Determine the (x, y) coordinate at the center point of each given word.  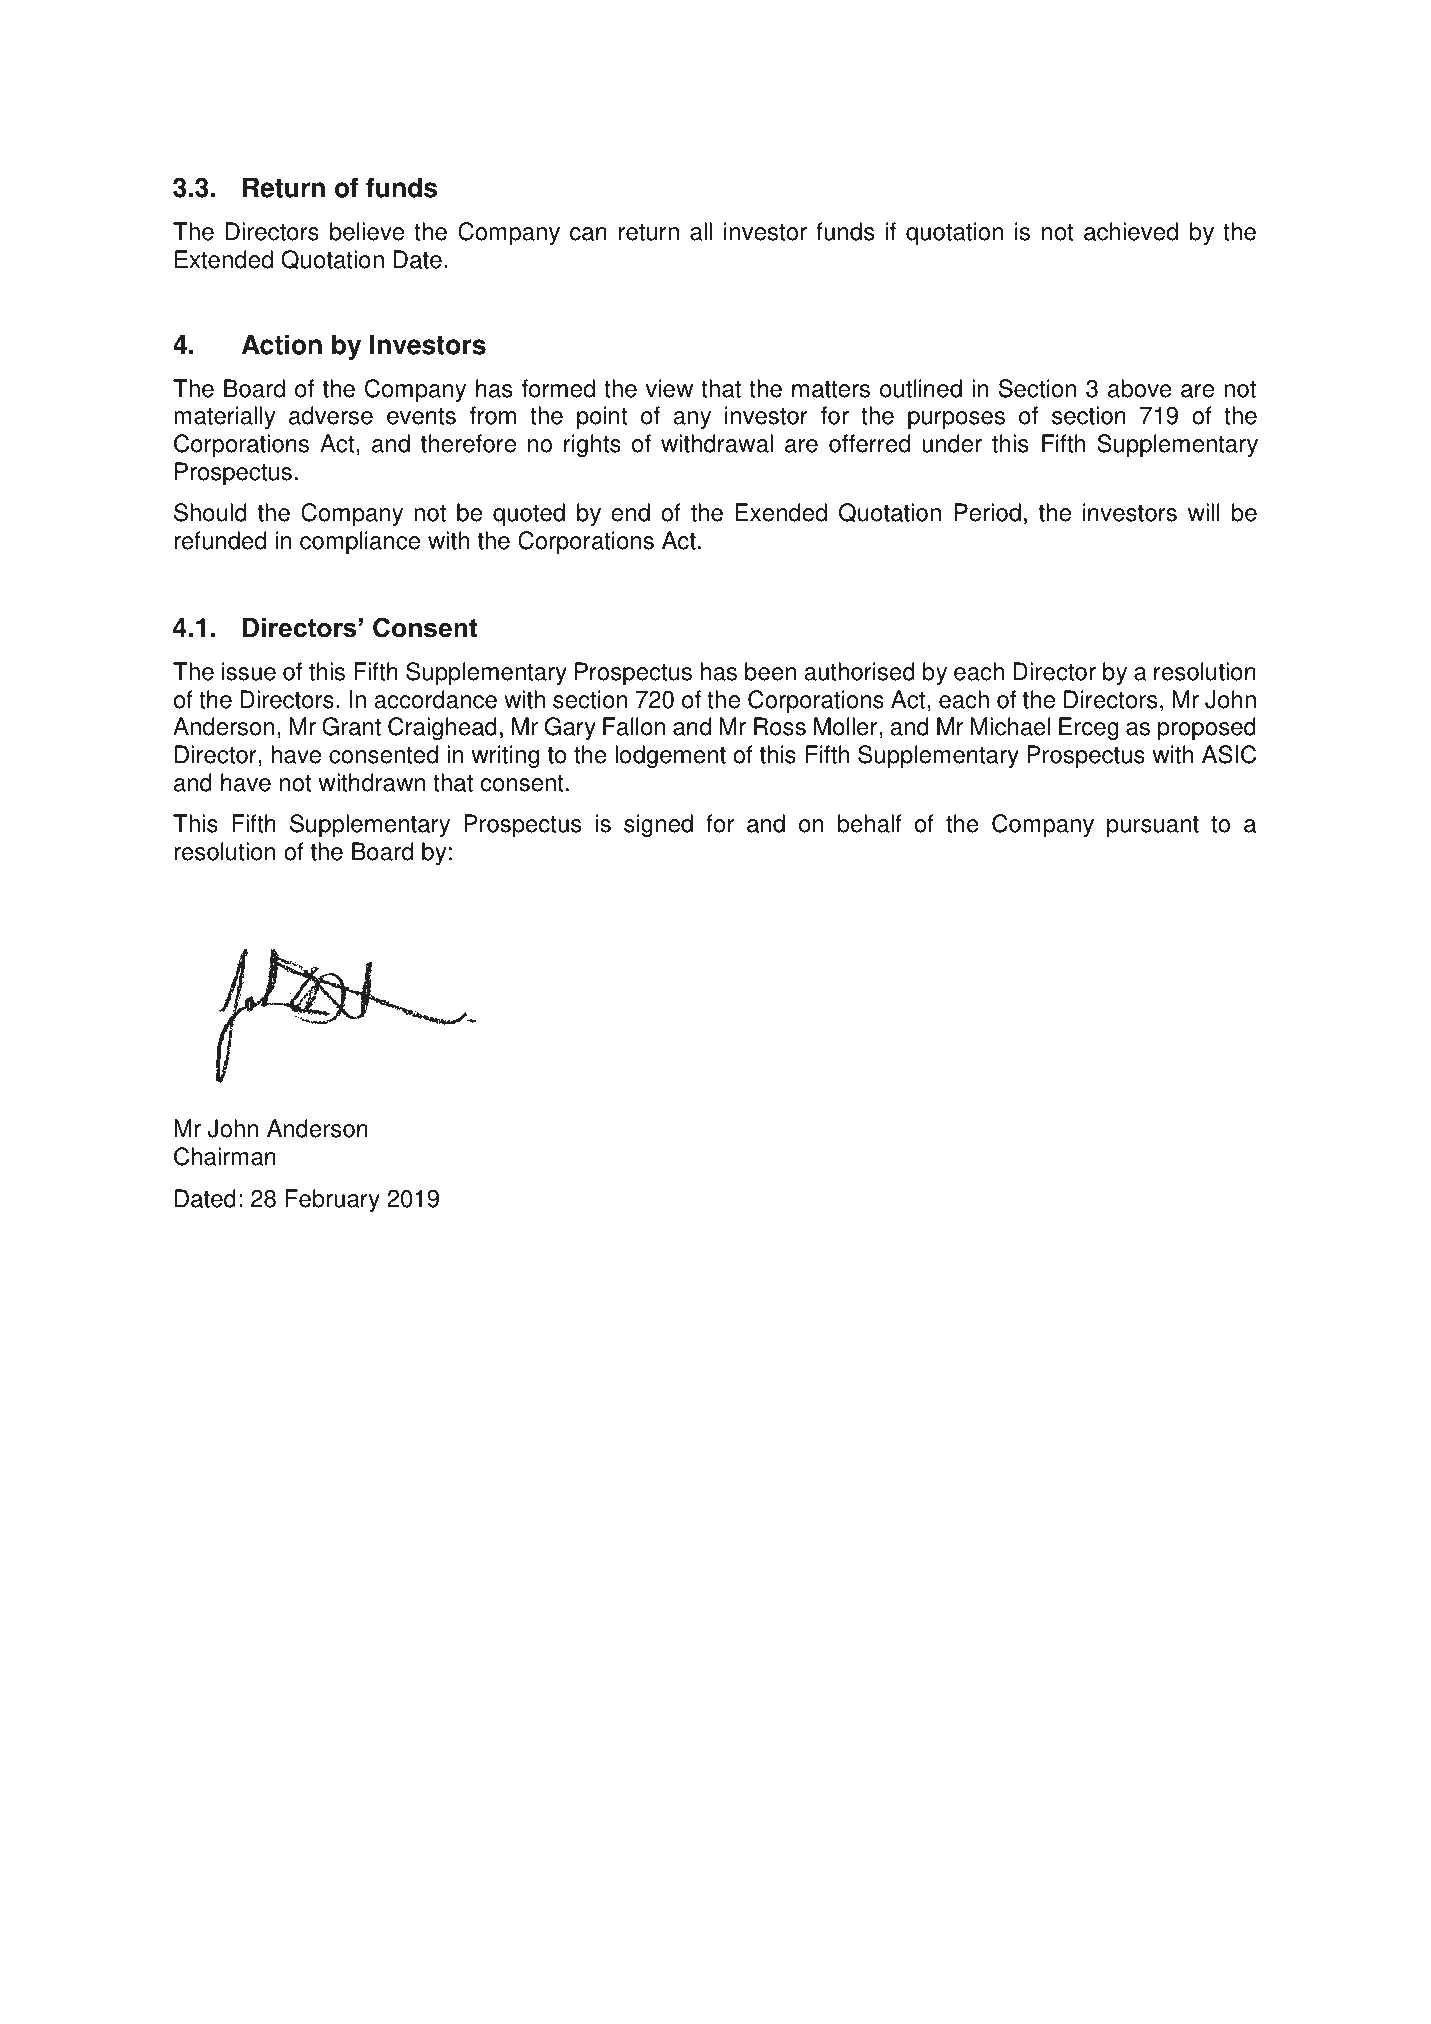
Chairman (225, 1156)
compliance (360, 543)
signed (658, 825)
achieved (1131, 231)
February (333, 1200)
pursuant (1153, 827)
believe (367, 231)
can (588, 234)
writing (505, 756)
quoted (529, 515)
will (1204, 512)
